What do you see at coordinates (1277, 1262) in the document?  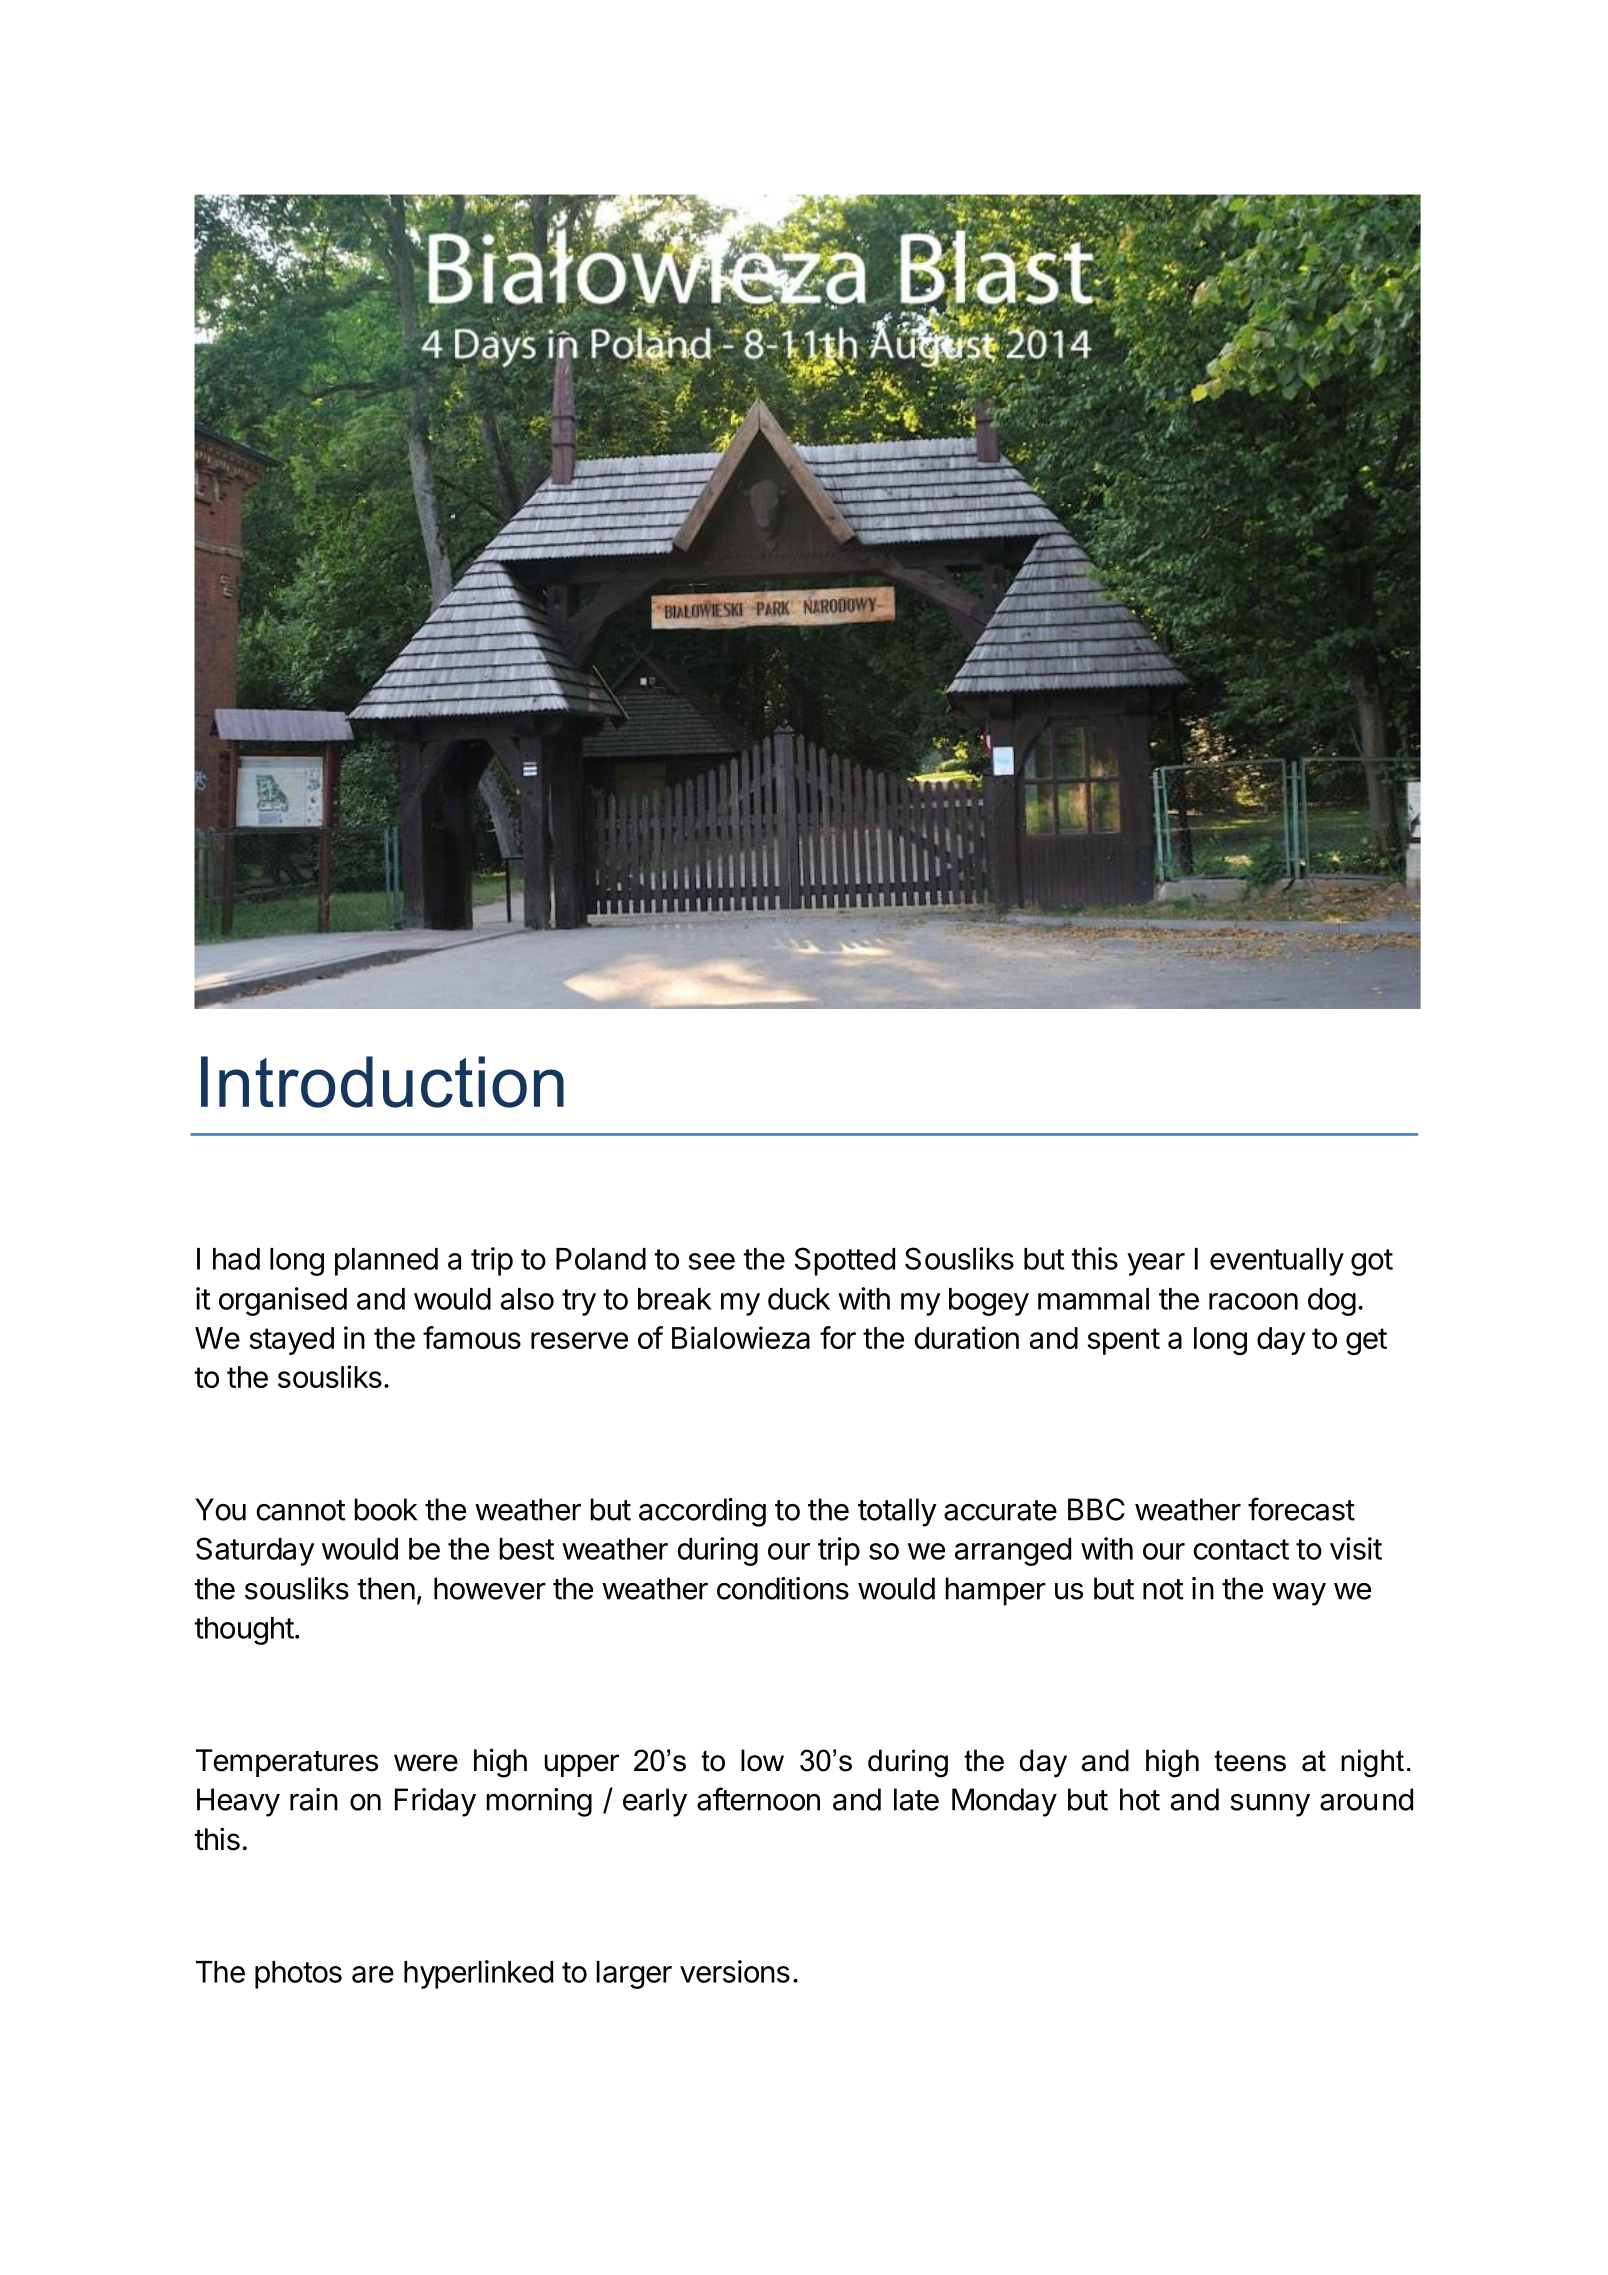 I see `eventually` at bounding box center [1277, 1262].
